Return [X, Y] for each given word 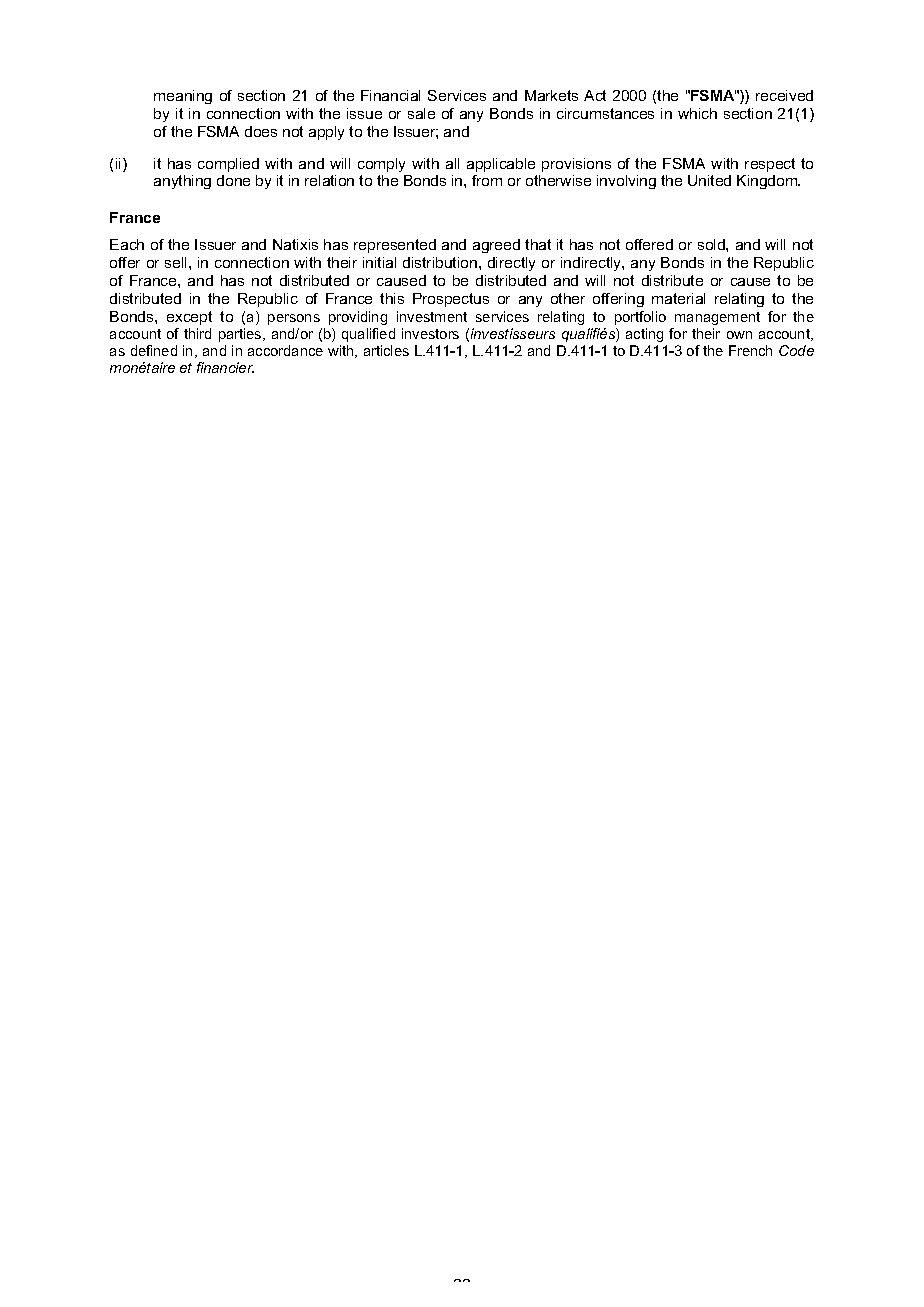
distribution [440, 262]
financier [225, 367]
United [709, 180]
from [487, 180]
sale [421, 113]
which [697, 113]
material [678, 298]
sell [177, 262]
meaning [183, 97]
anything [182, 182]
